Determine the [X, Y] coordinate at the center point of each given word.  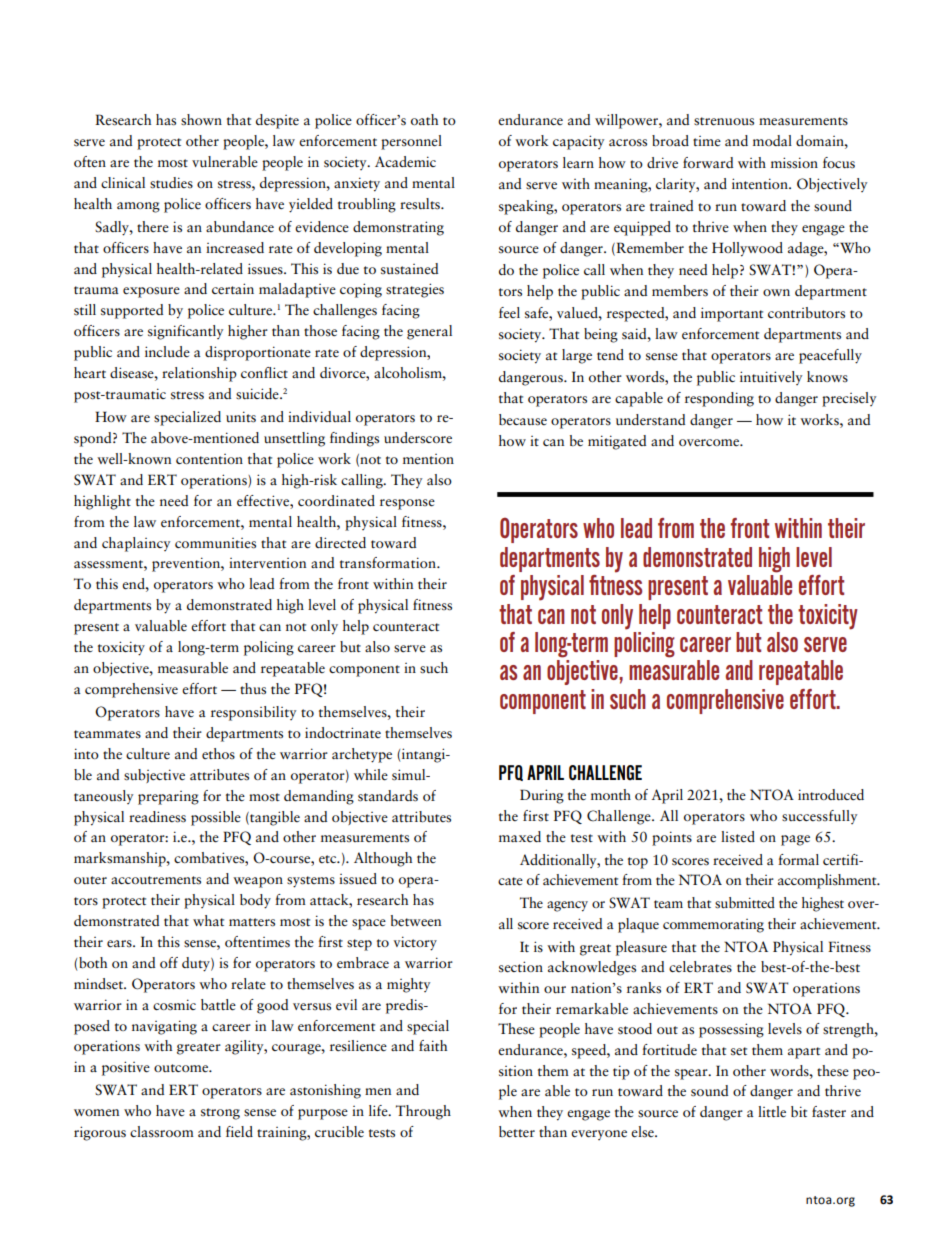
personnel [411, 142]
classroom [162, 1132]
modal [772, 140]
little [772, 1111]
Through [423, 1112]
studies [171, 183]
